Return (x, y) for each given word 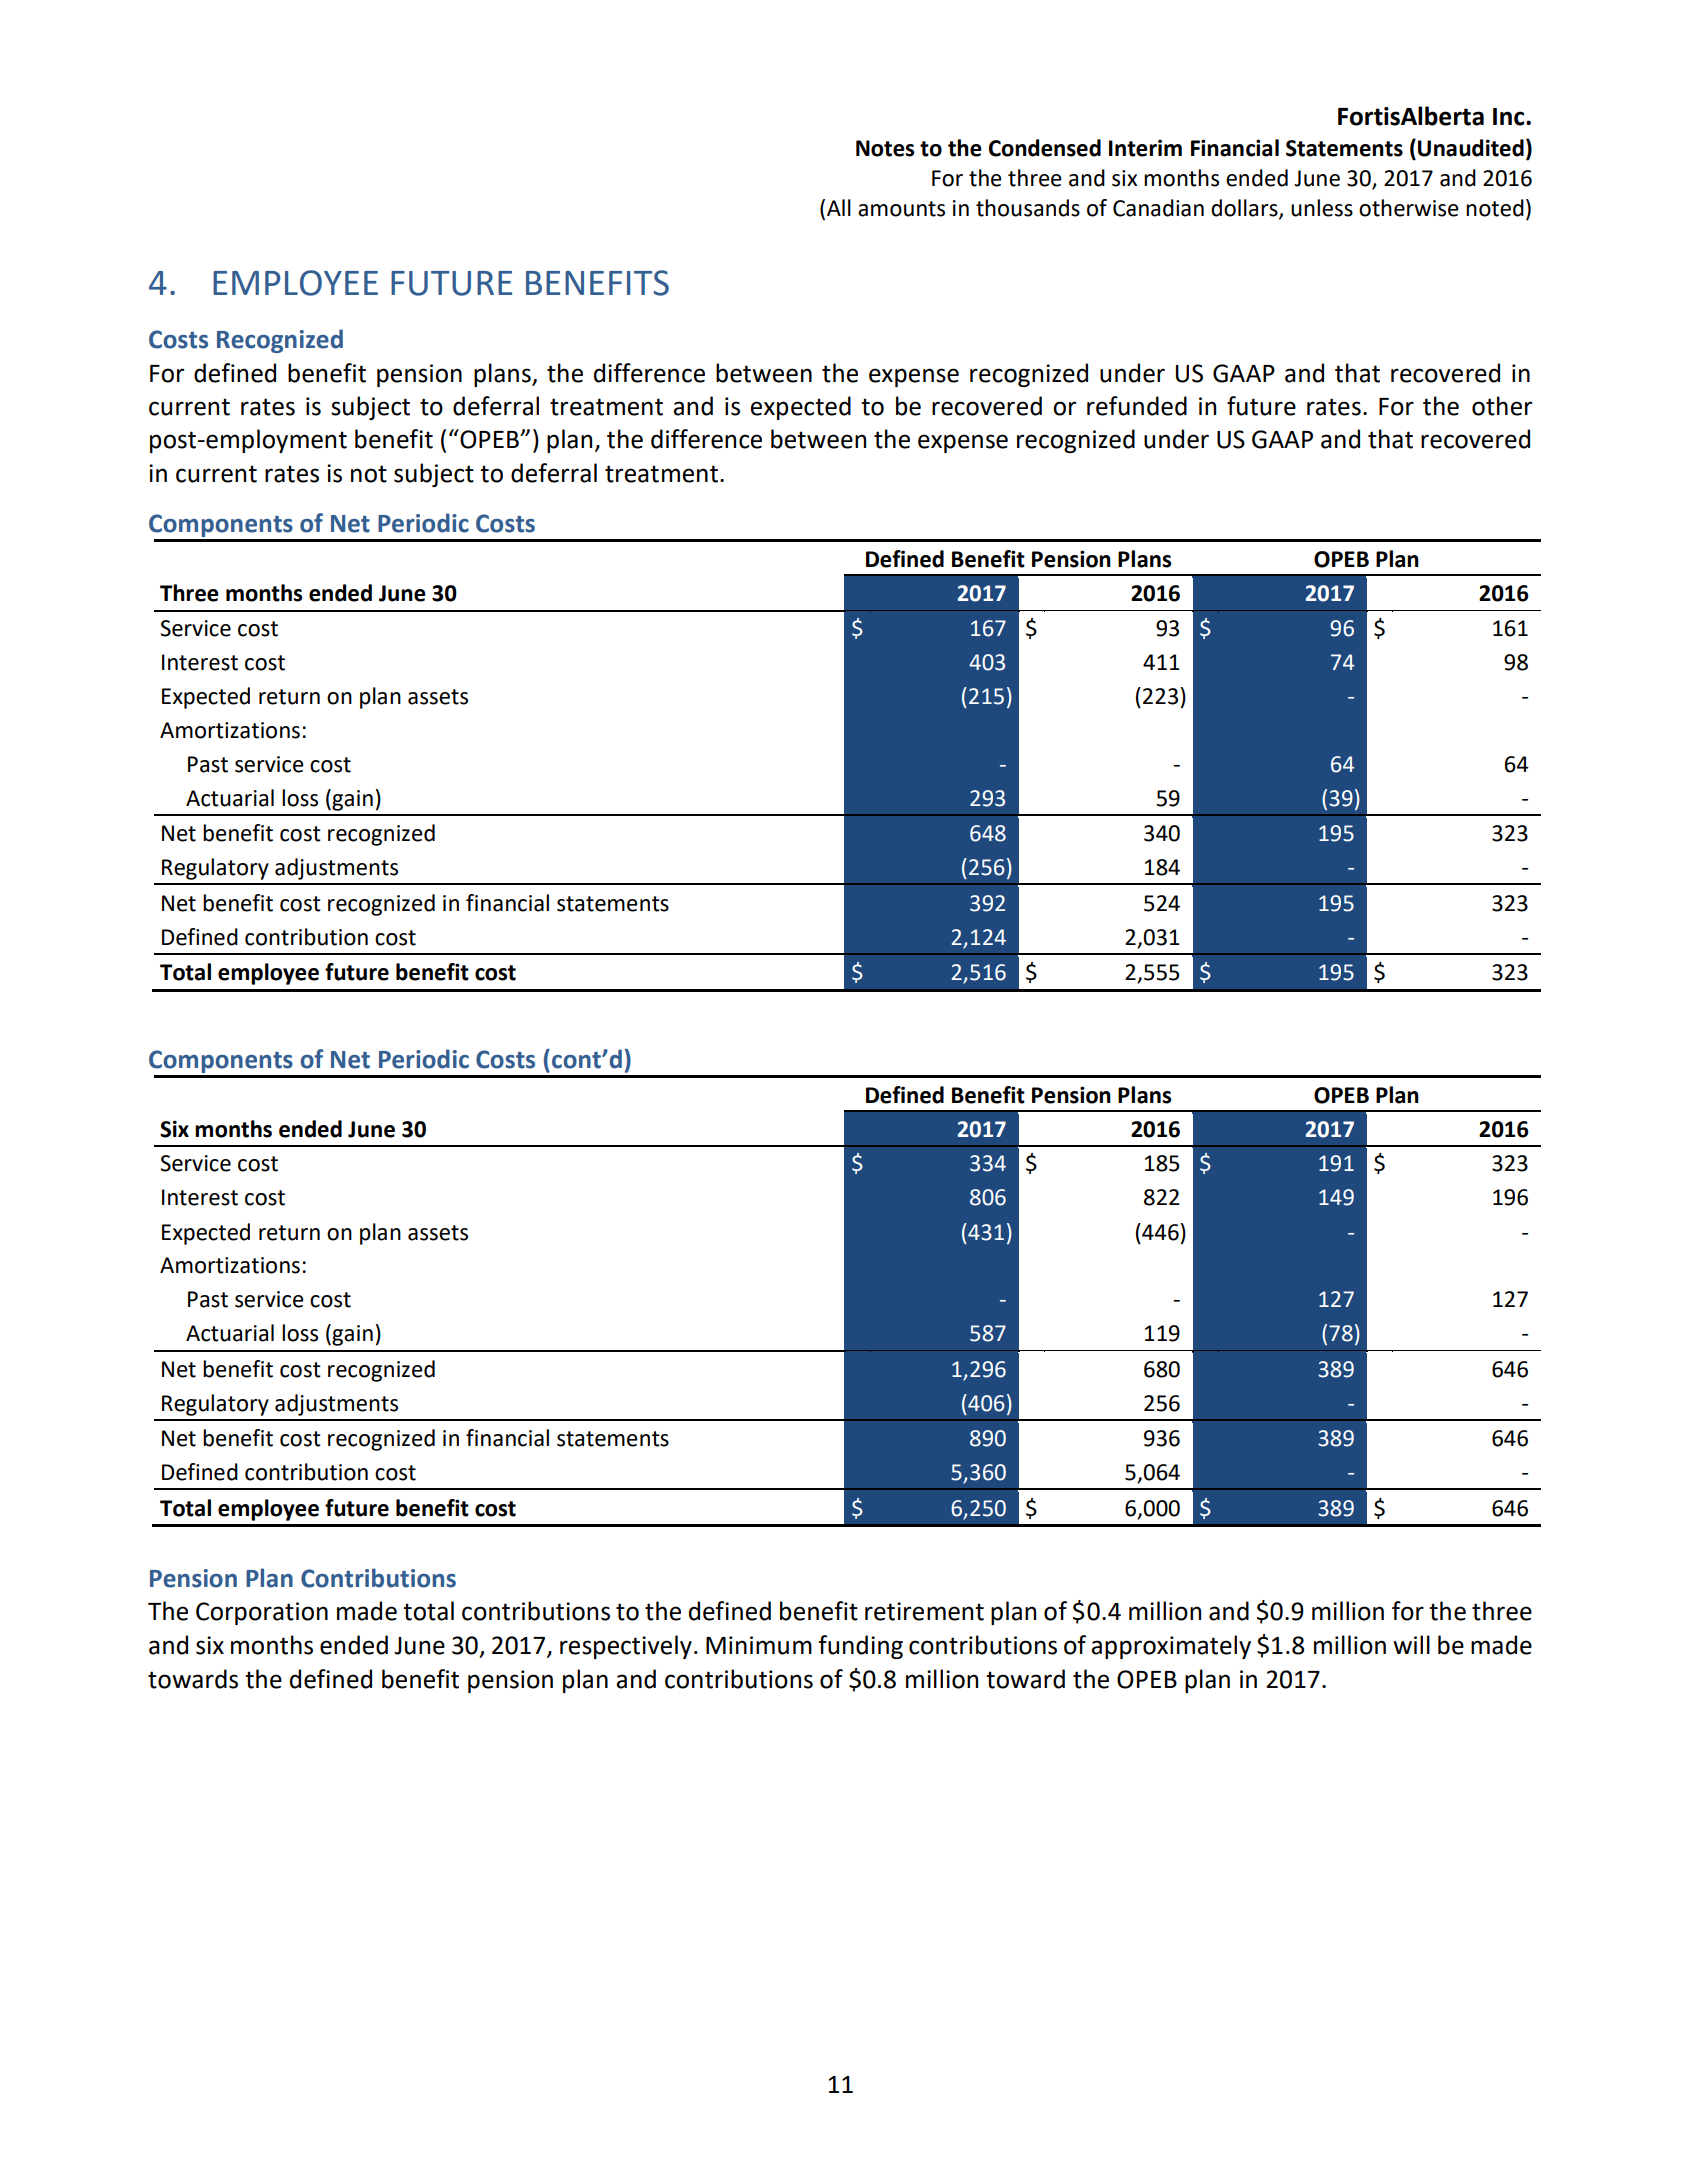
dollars (1245, 209)
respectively (626, 1647)
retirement (924, 1611)
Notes (885, 148)
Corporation (262, 1613)
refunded (1137, 406)
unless (1322, 208)
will (1411, 1644)
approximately (1171, 1647)
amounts (901, 209)
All (839, 207)
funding (860, 1647)
